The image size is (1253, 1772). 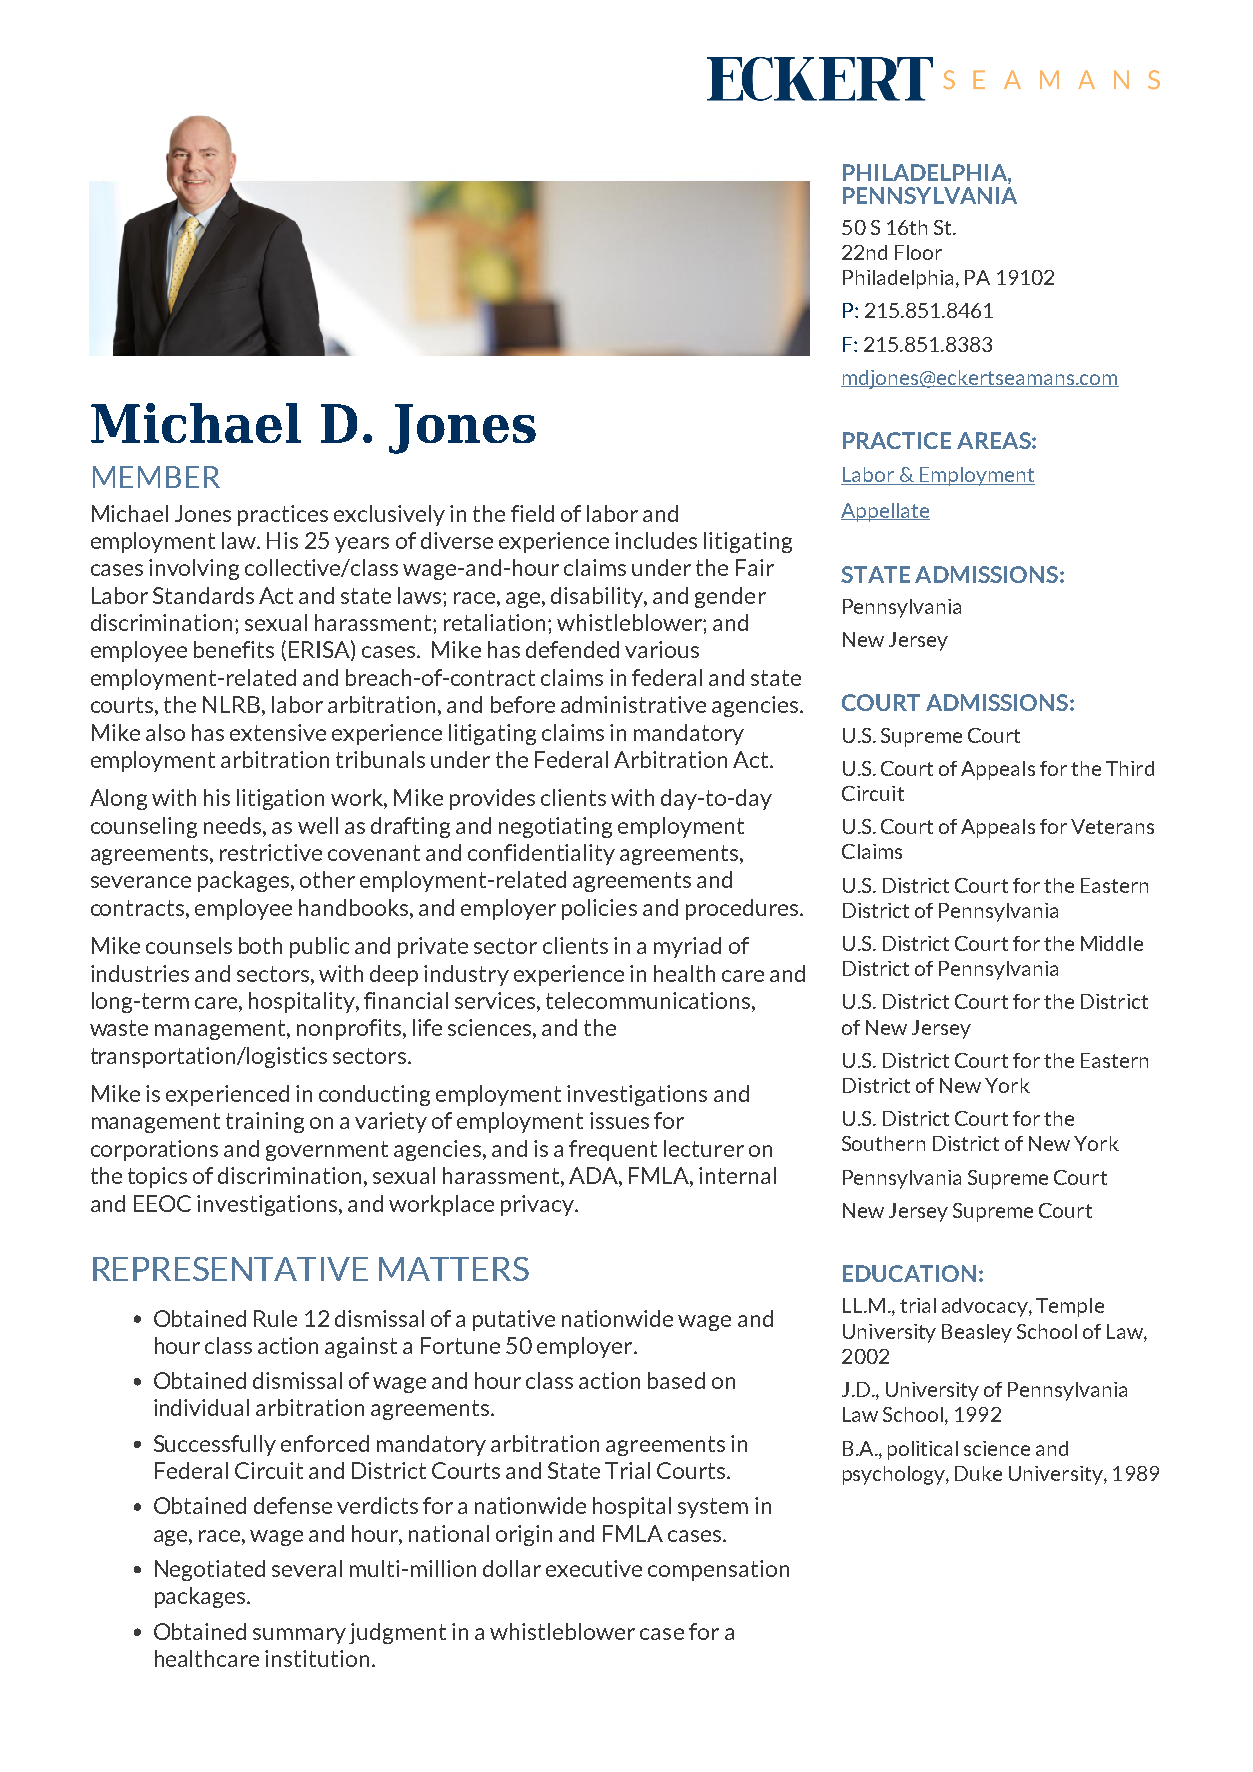 I want to click on both, so click(x=260, y=945).
